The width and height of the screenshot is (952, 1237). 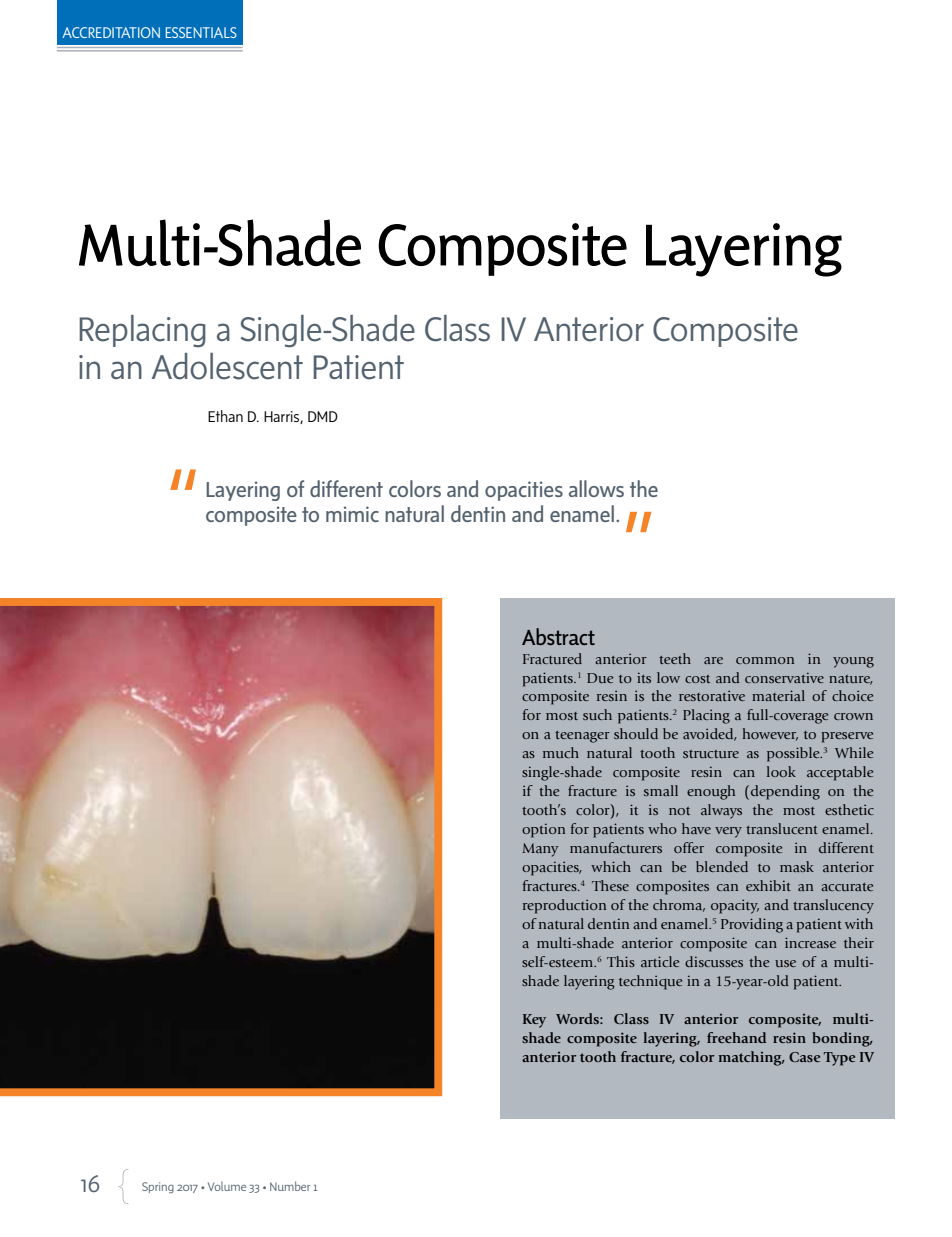 I want to click on ESSENTIALS, so click(x=201, y=32).
